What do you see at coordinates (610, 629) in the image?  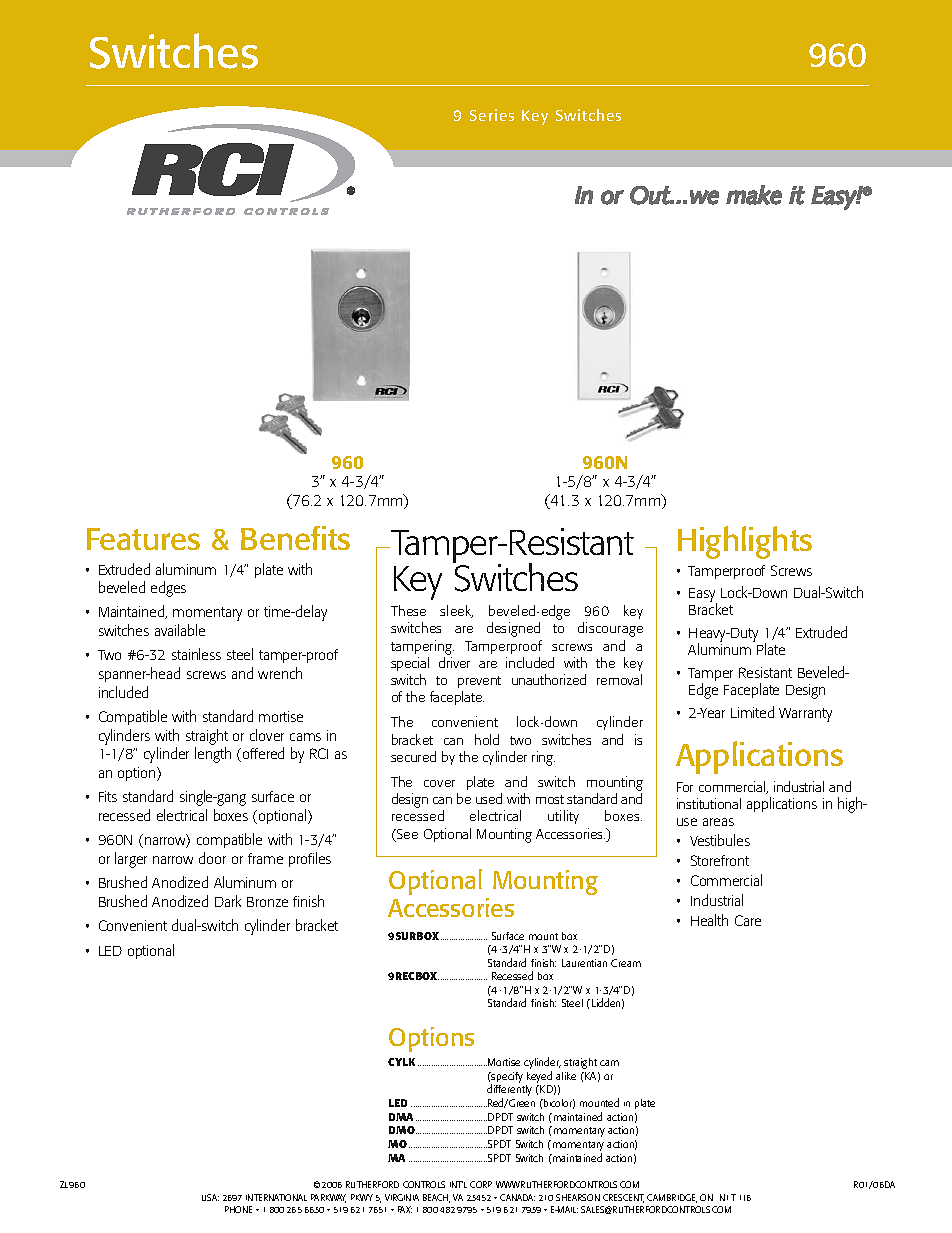 I see `discourage` at bounding box center [610, 629].
